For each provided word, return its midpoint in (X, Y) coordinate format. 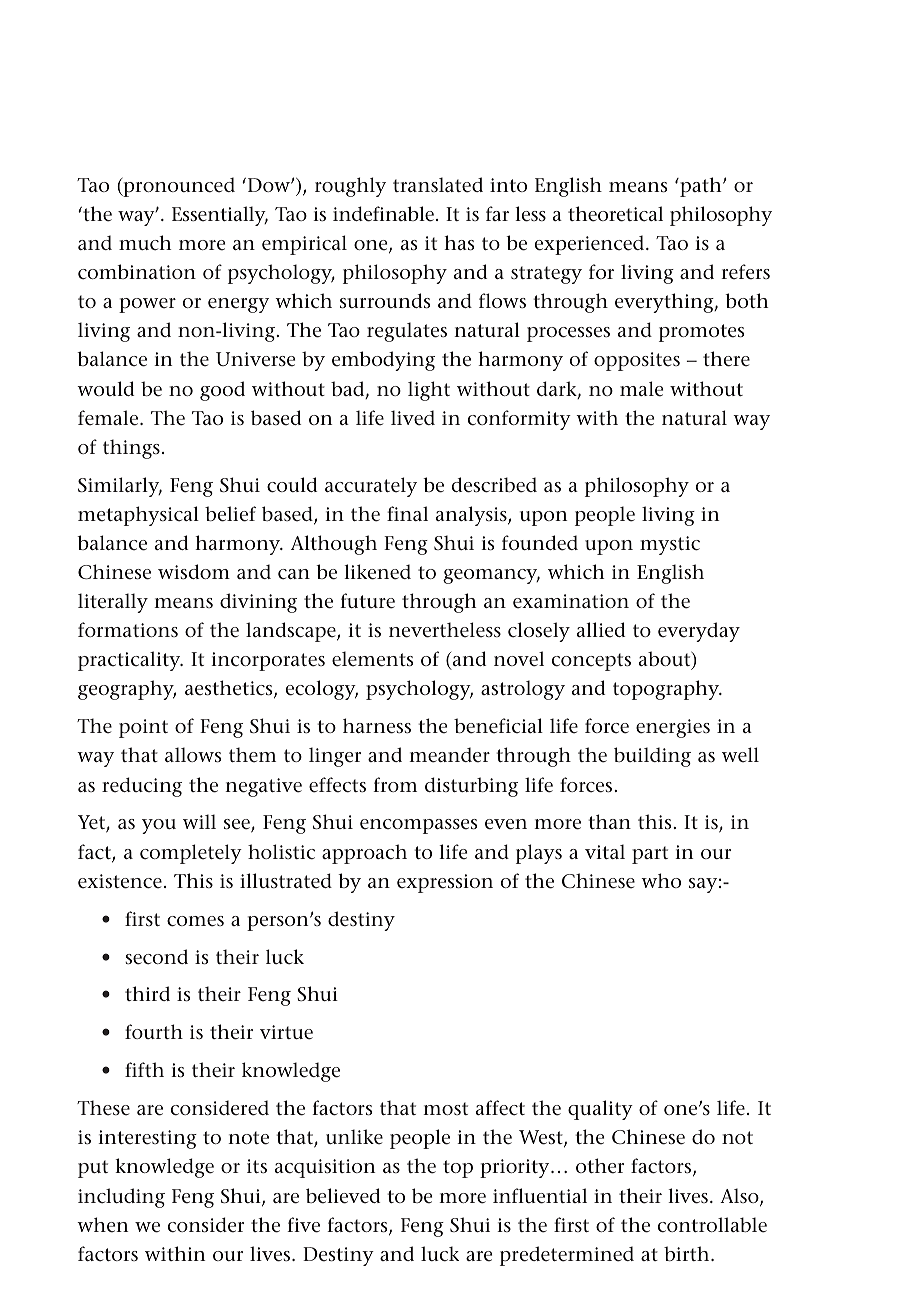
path (701, 187)
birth (688, 1253)
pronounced (178, 187)
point (143, 728)
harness (377, 726)
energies (673, 728)
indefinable (383, 214)
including (121, 1198)
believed (343, 1196)
